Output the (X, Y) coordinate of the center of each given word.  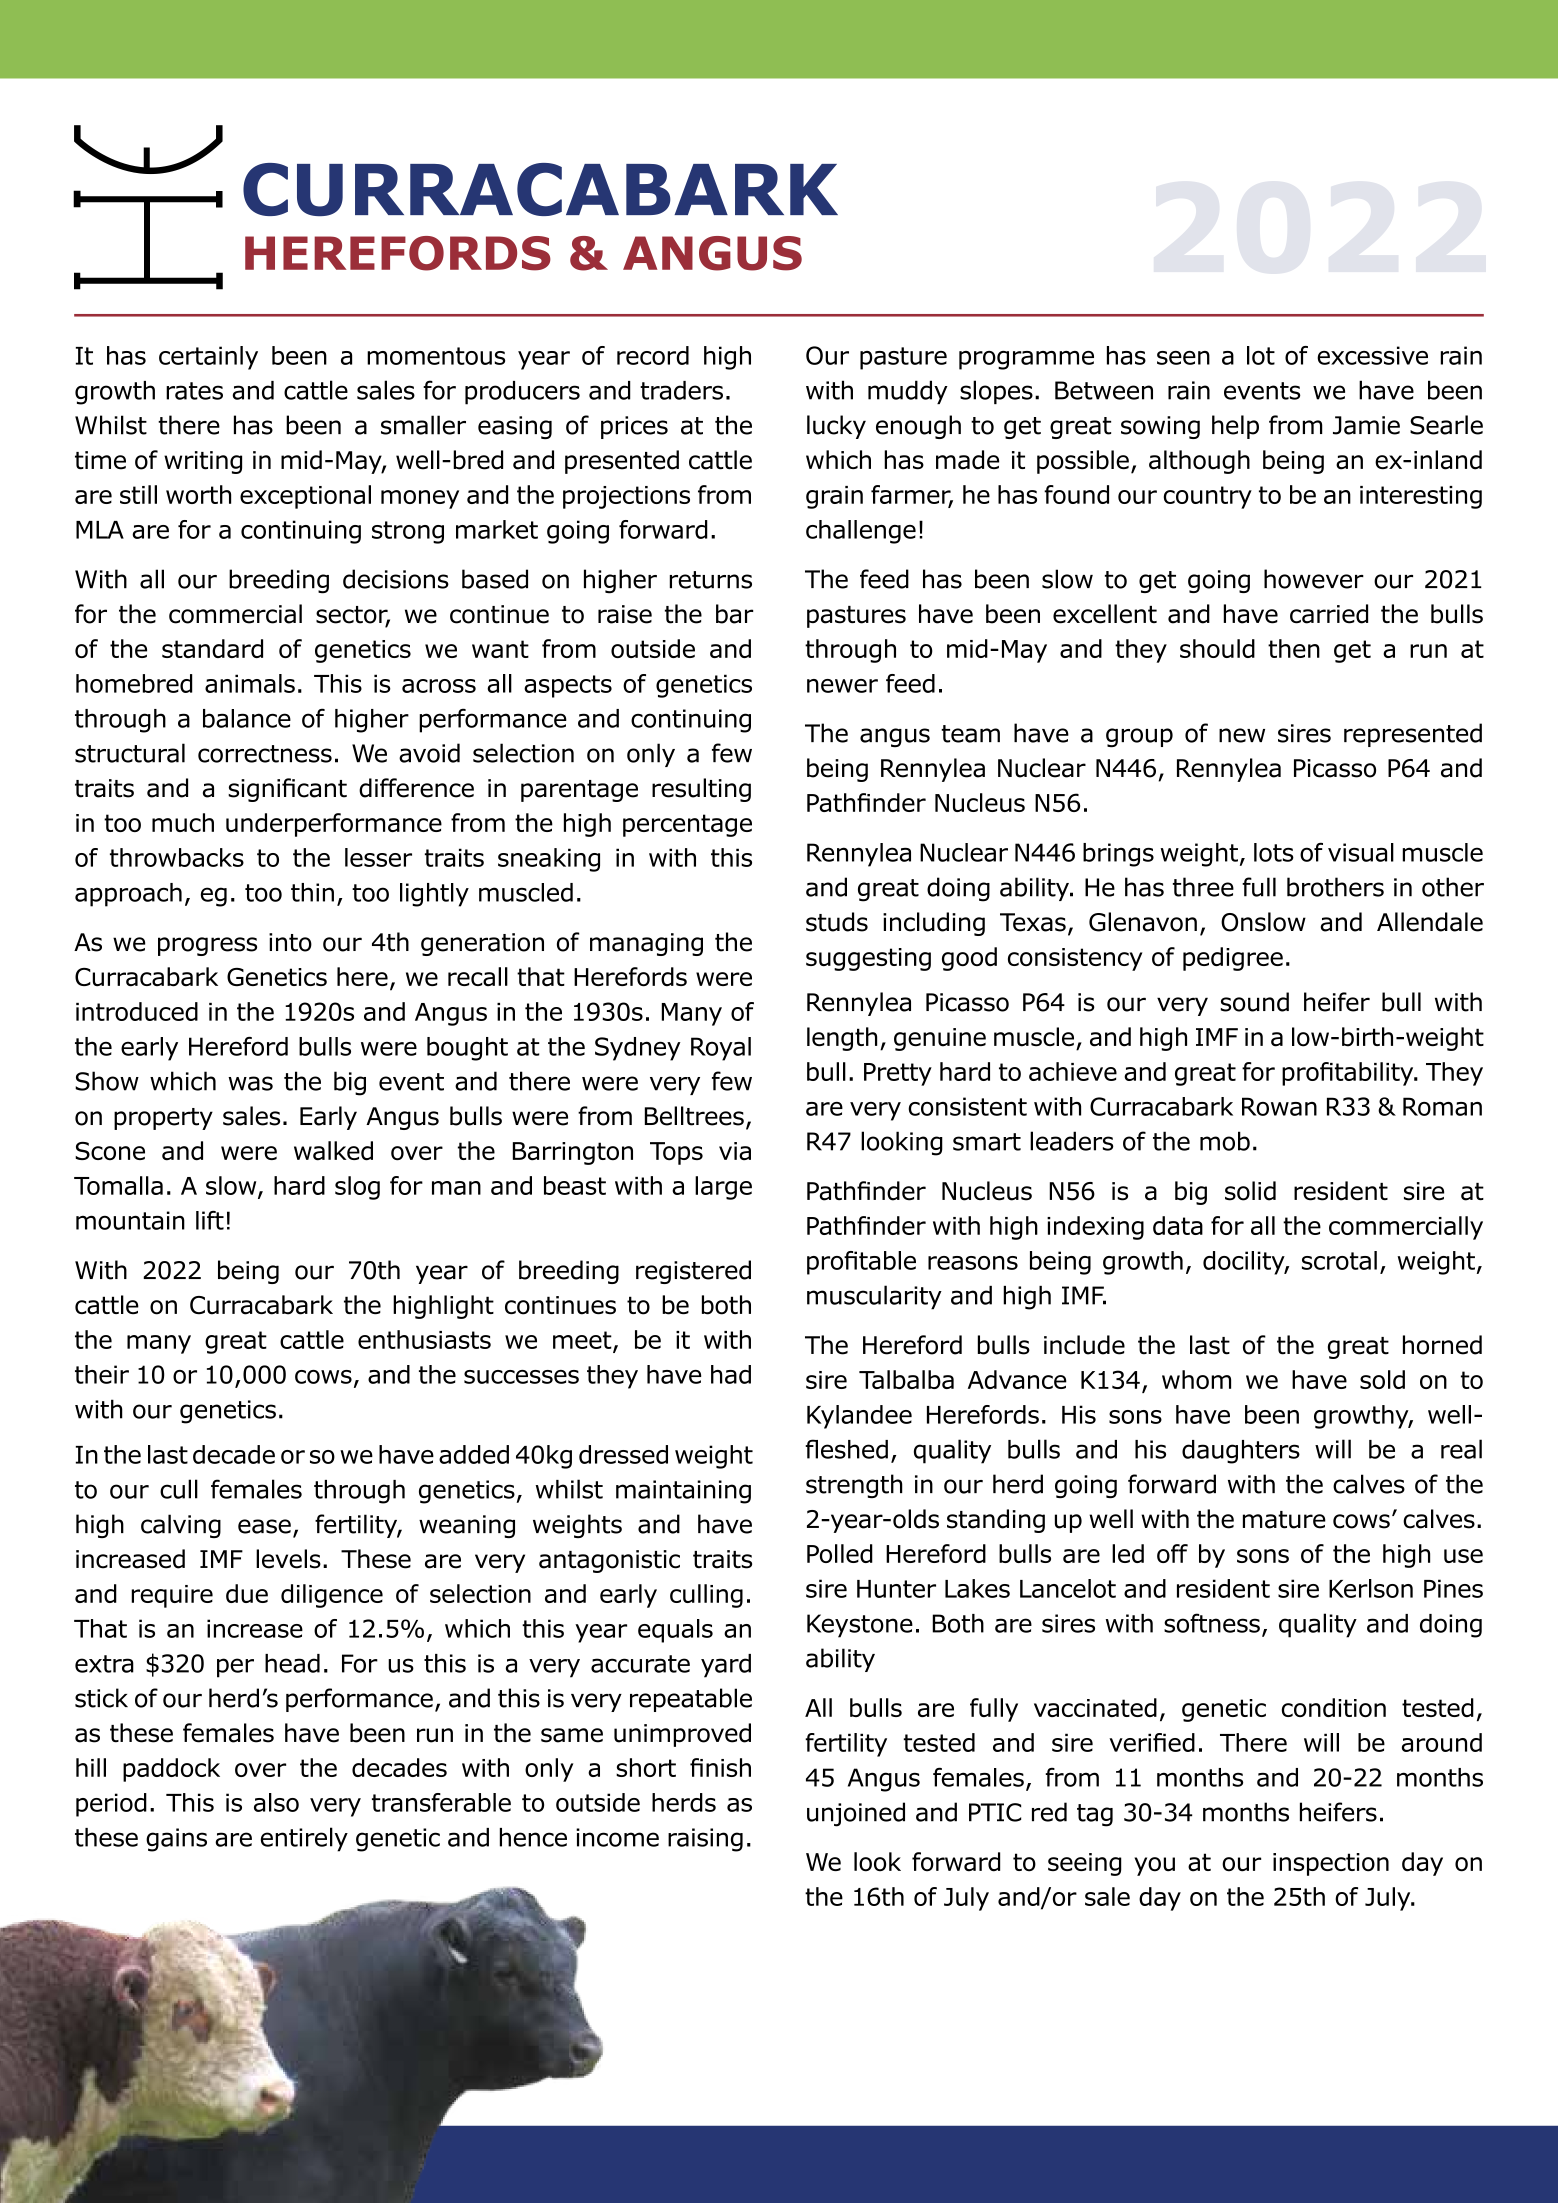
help (1235, 427)
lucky (836, 427)
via (735, 1151)
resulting (701, 790)
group (1139, 737)
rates (194, 391)
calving (181, 1526)
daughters (1241, 1452)
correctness (265, 754)
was (250, 1083)
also (276, 1802)
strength (854, 1486)
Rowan (1279, 1106)
